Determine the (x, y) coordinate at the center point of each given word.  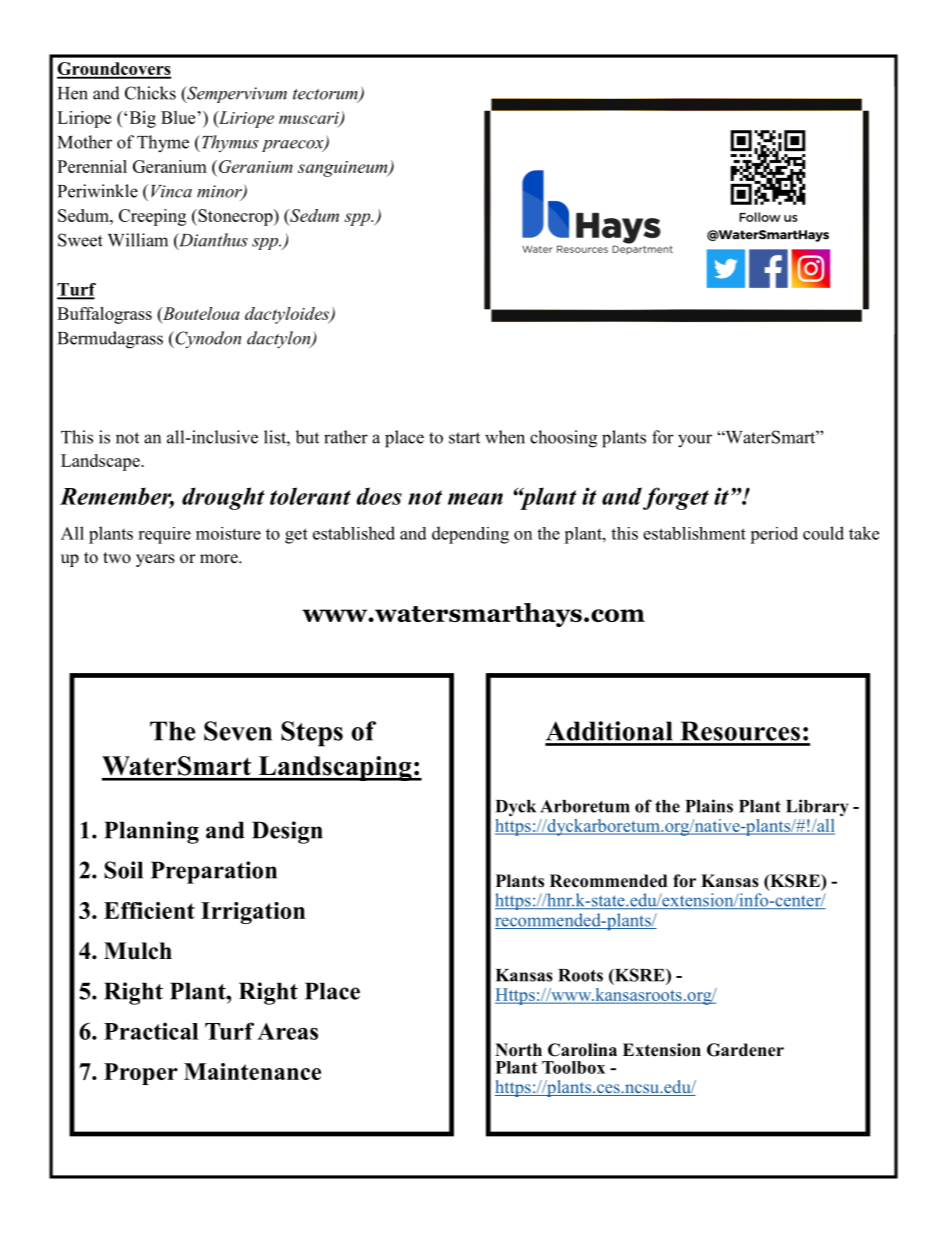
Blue (178, 117)
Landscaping (335, 768)
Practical (151, 1031)
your (695, 441)
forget (676, 498)
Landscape (101, 462)
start (464, 438)
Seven (238, 731)
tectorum (326, 95)
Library (817, 808)
